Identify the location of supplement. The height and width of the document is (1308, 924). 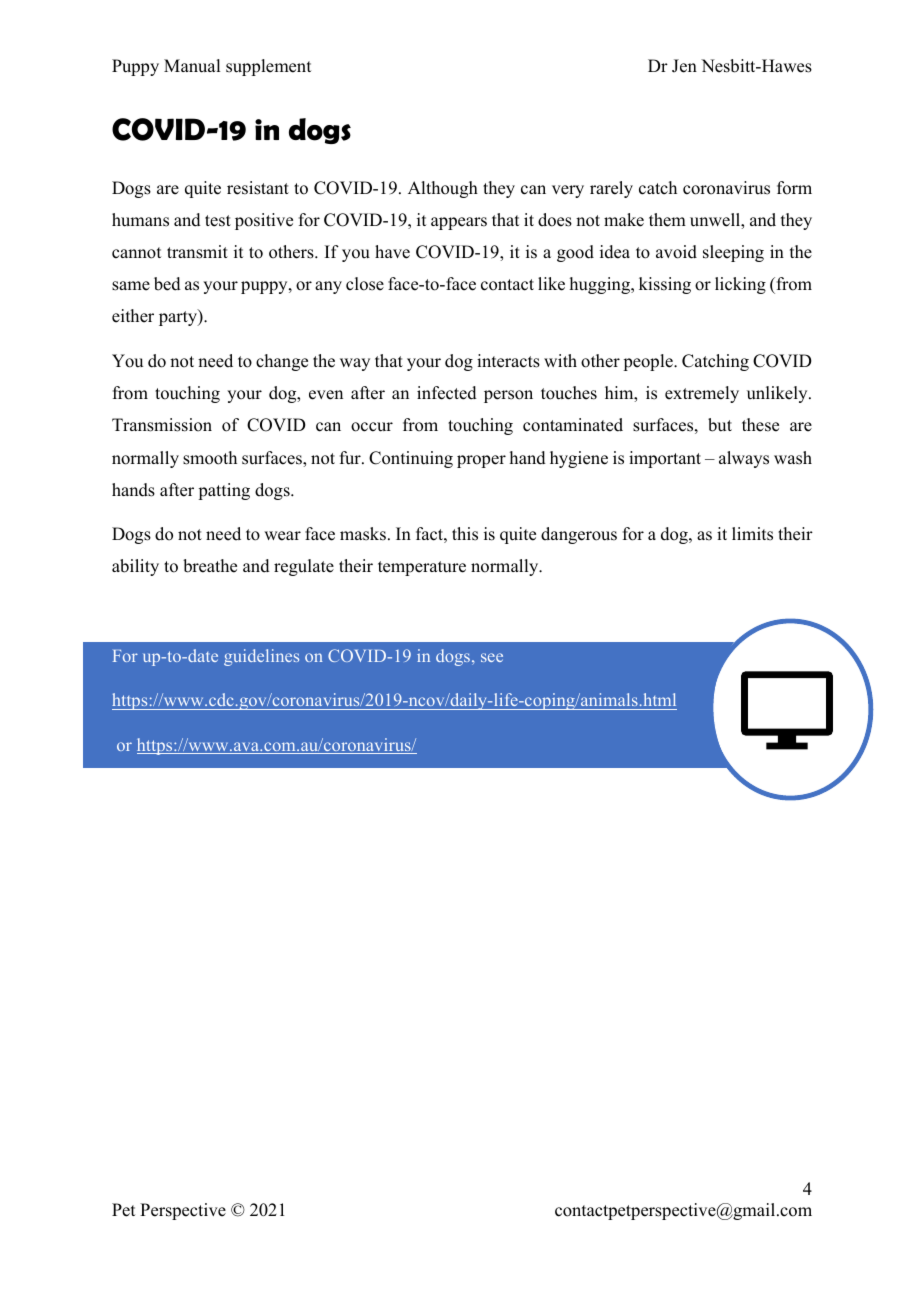
(268, 67).
